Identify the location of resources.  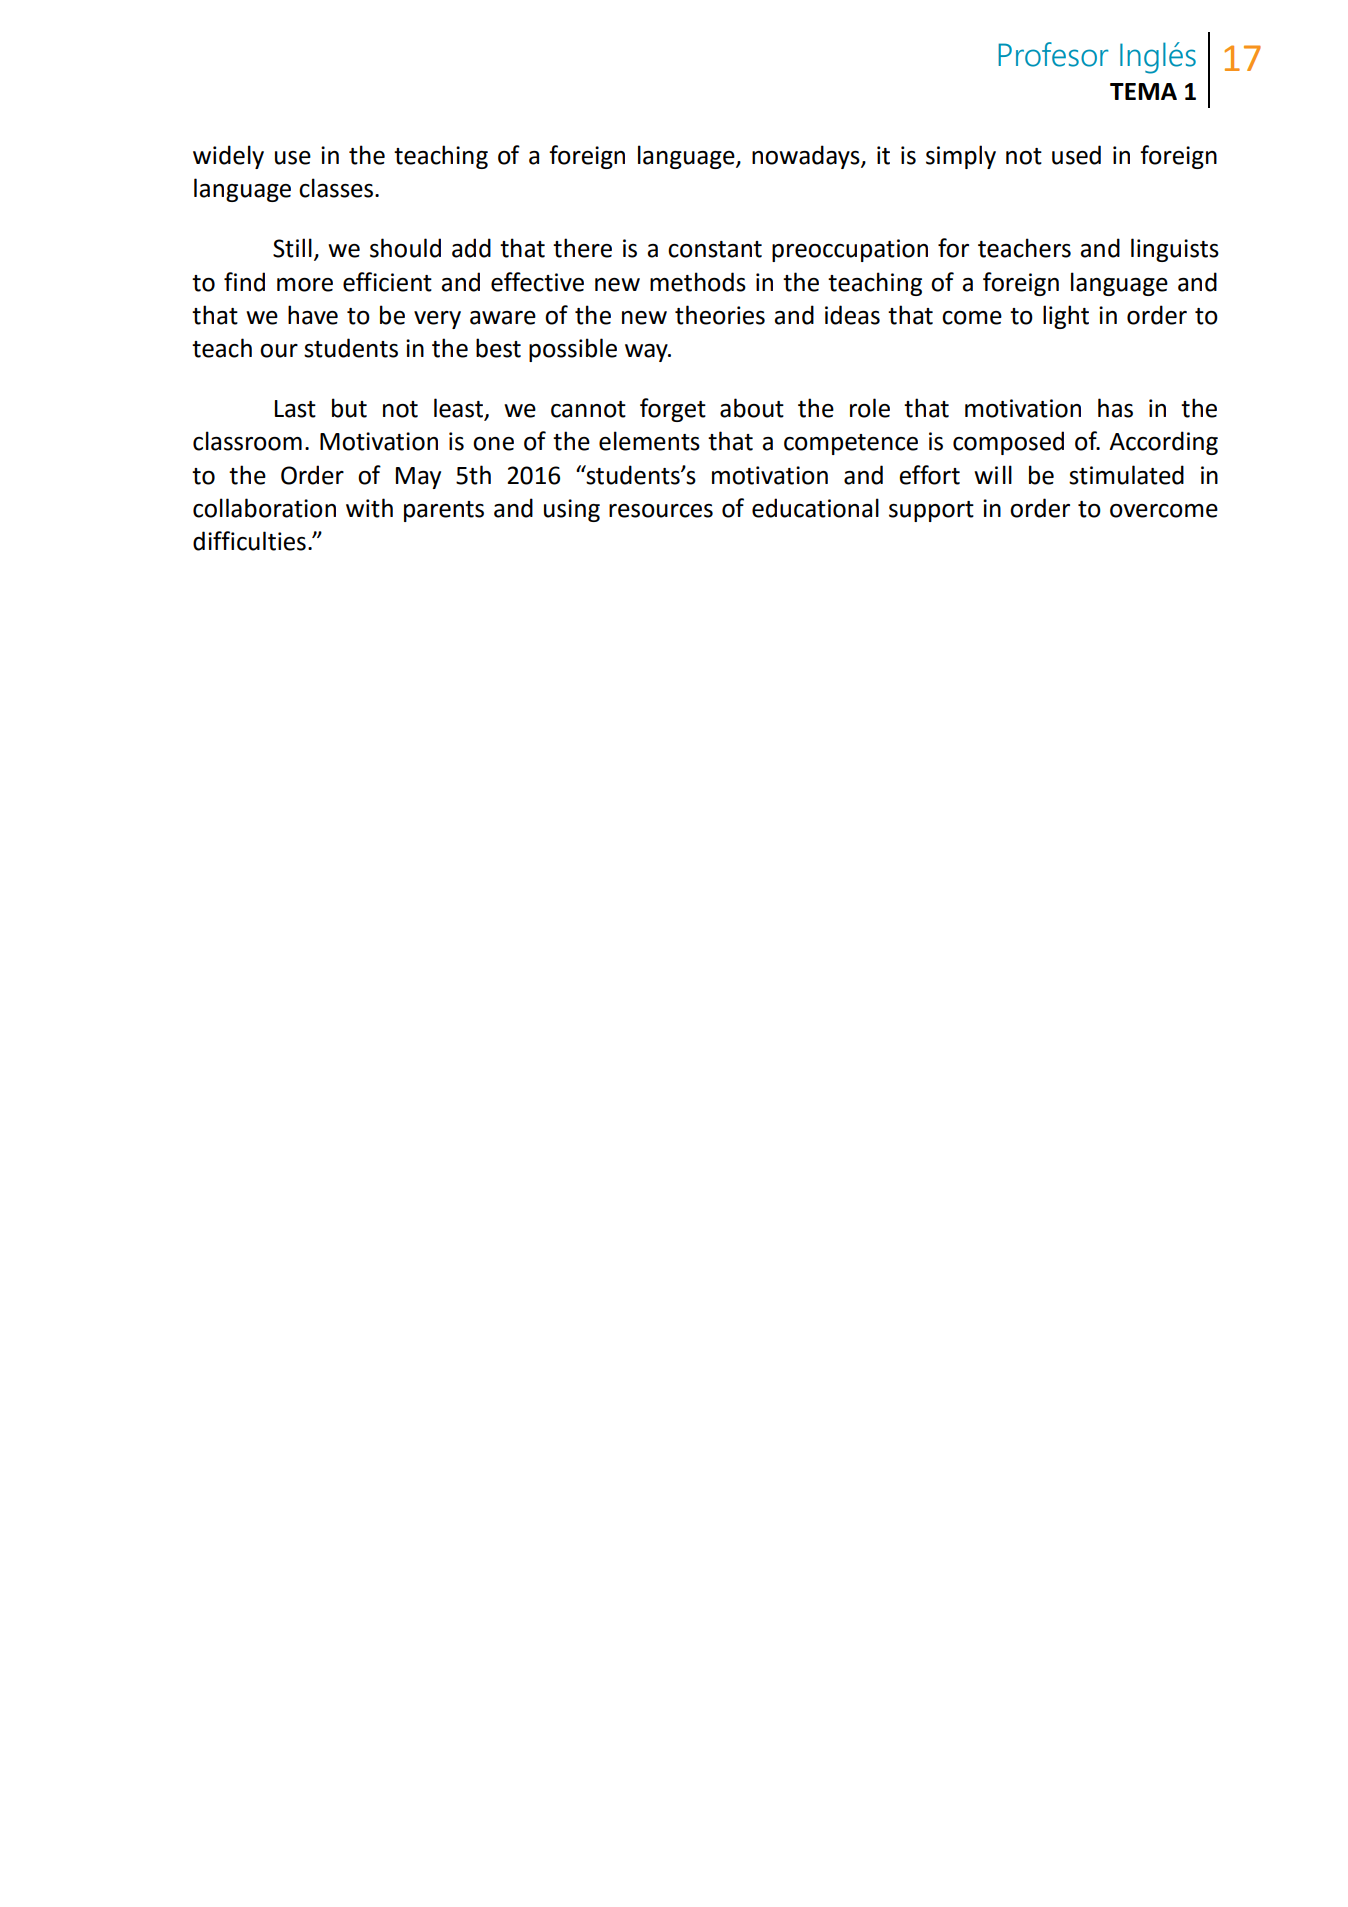
(661, 511).
